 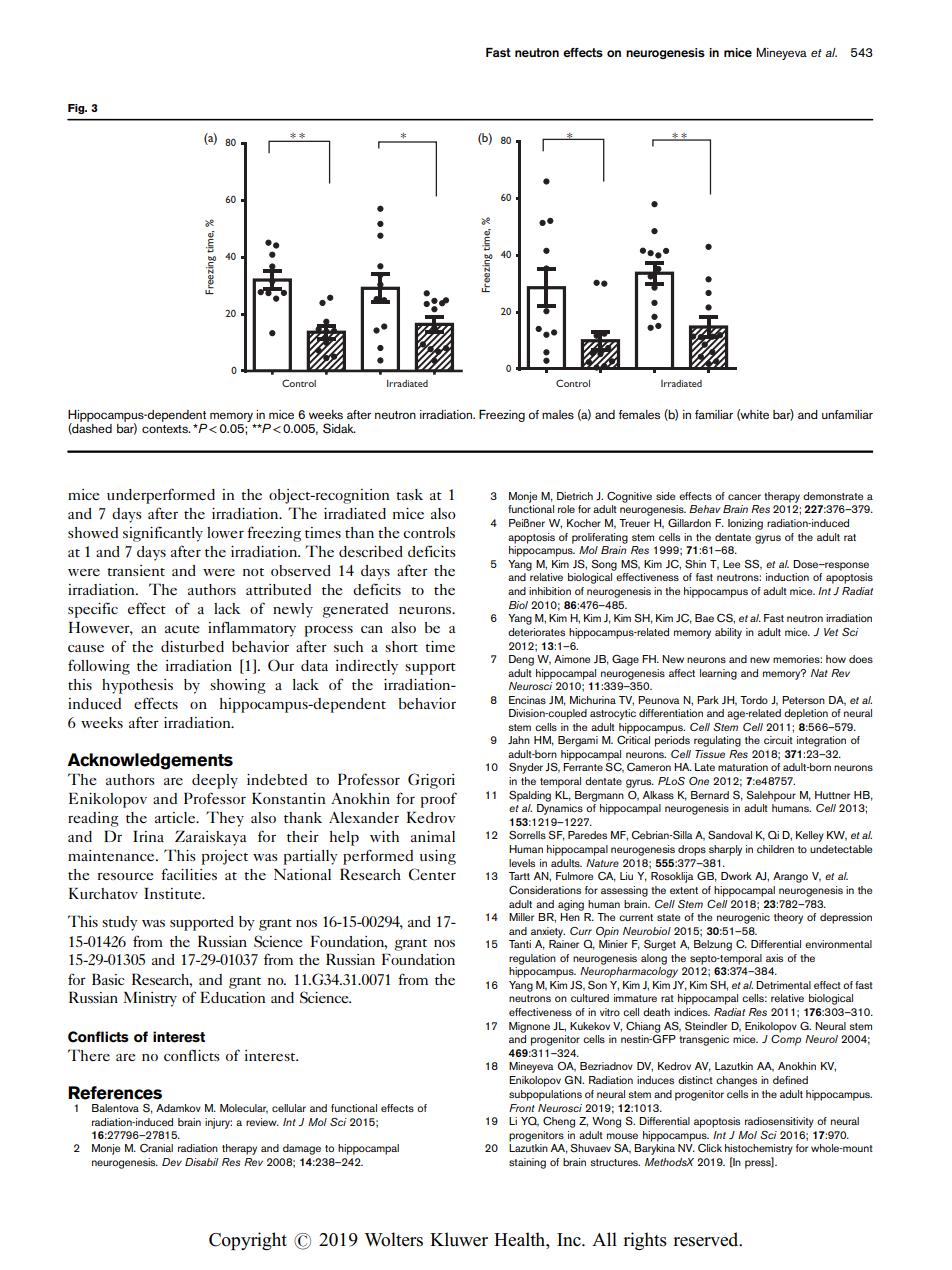 I want to click on cancer, so click(x=744, y=497).
